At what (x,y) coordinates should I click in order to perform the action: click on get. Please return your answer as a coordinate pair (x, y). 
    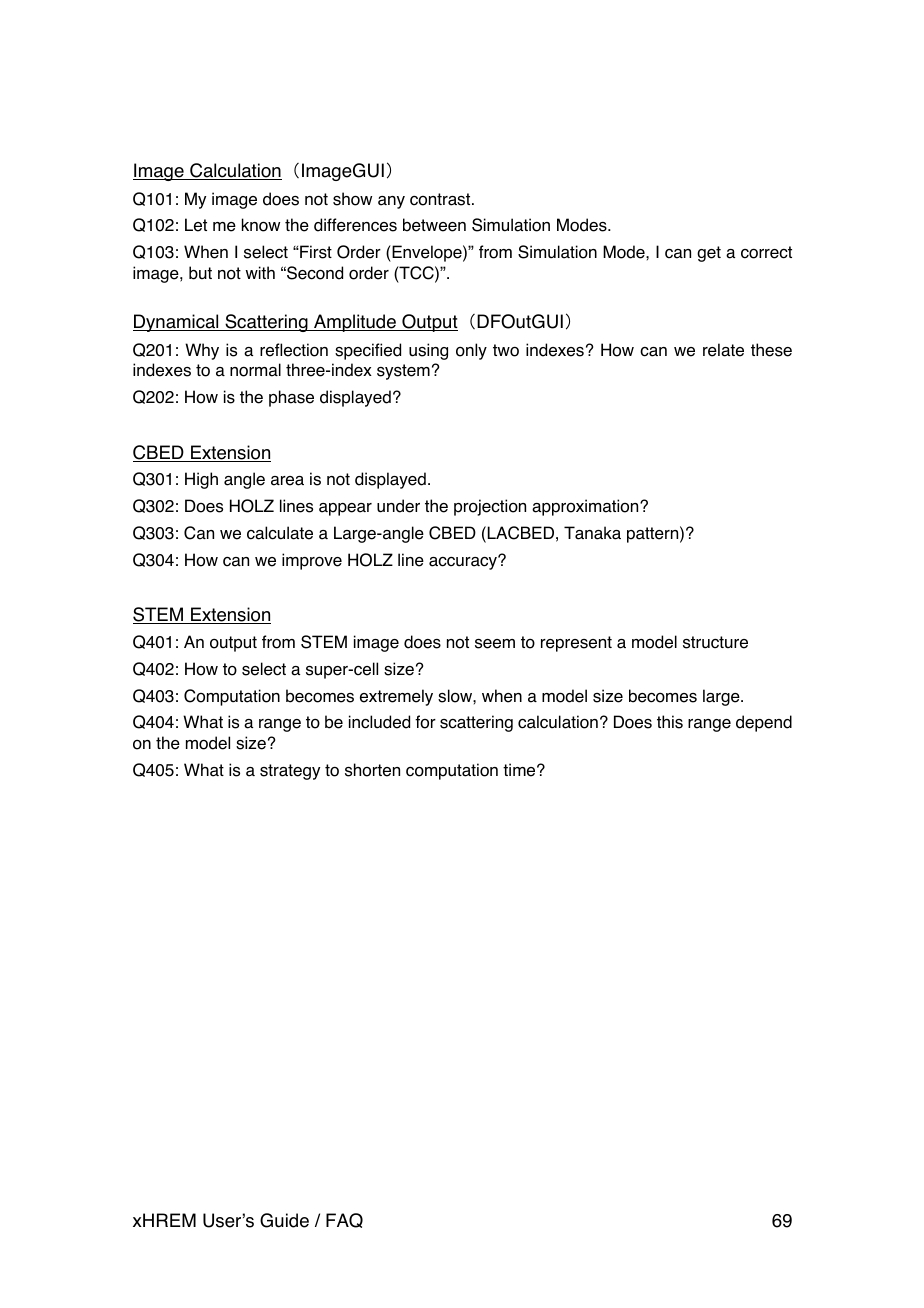
    Looking at the image, I should click on (709, 254).
